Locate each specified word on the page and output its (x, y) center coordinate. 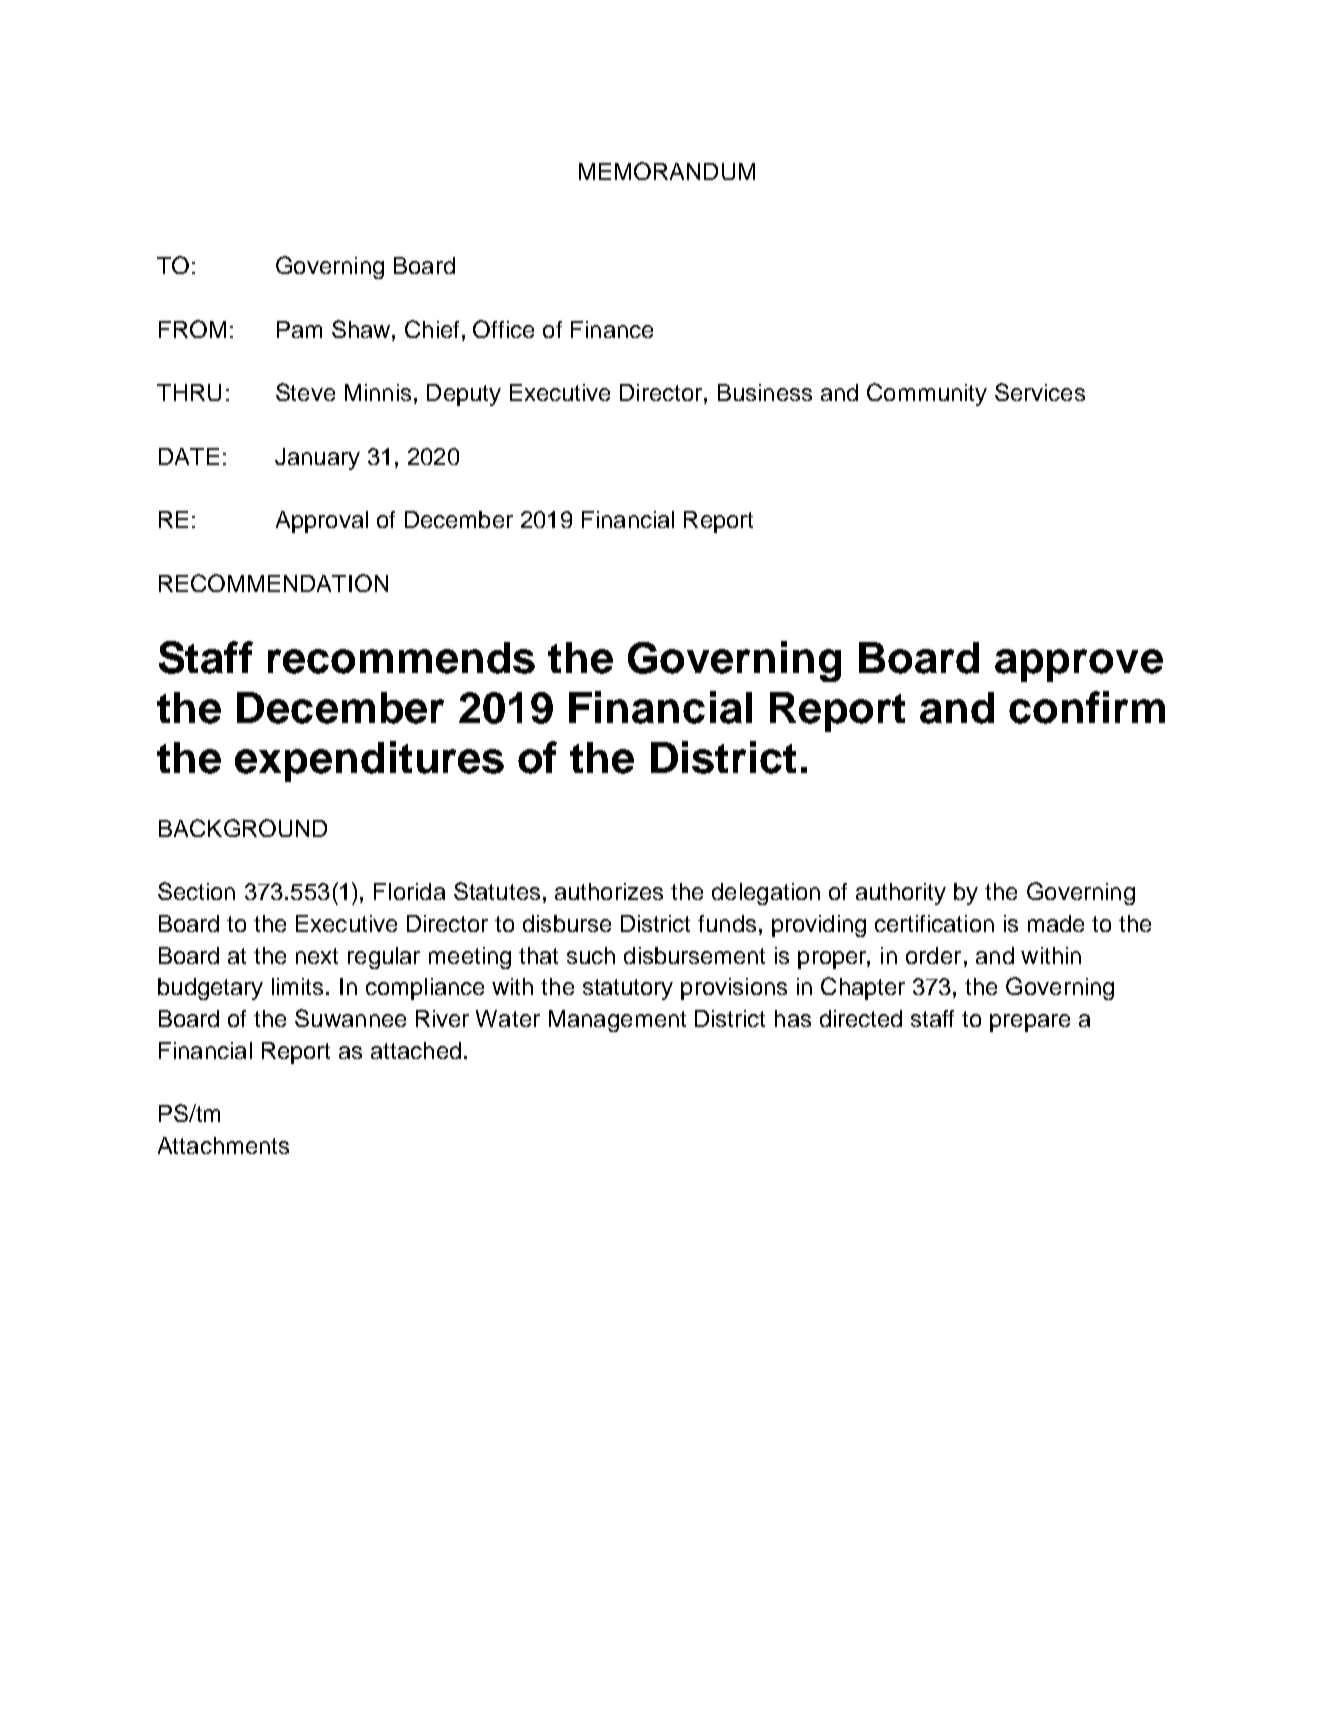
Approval (322, 522)
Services (1040, 392)
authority (901, 894)
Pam (299, 329)
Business (765, 392)
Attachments (223, 1145)
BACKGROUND (243, 828)
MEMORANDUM (667, 171)
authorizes (609, 891)
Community (927, 394)
